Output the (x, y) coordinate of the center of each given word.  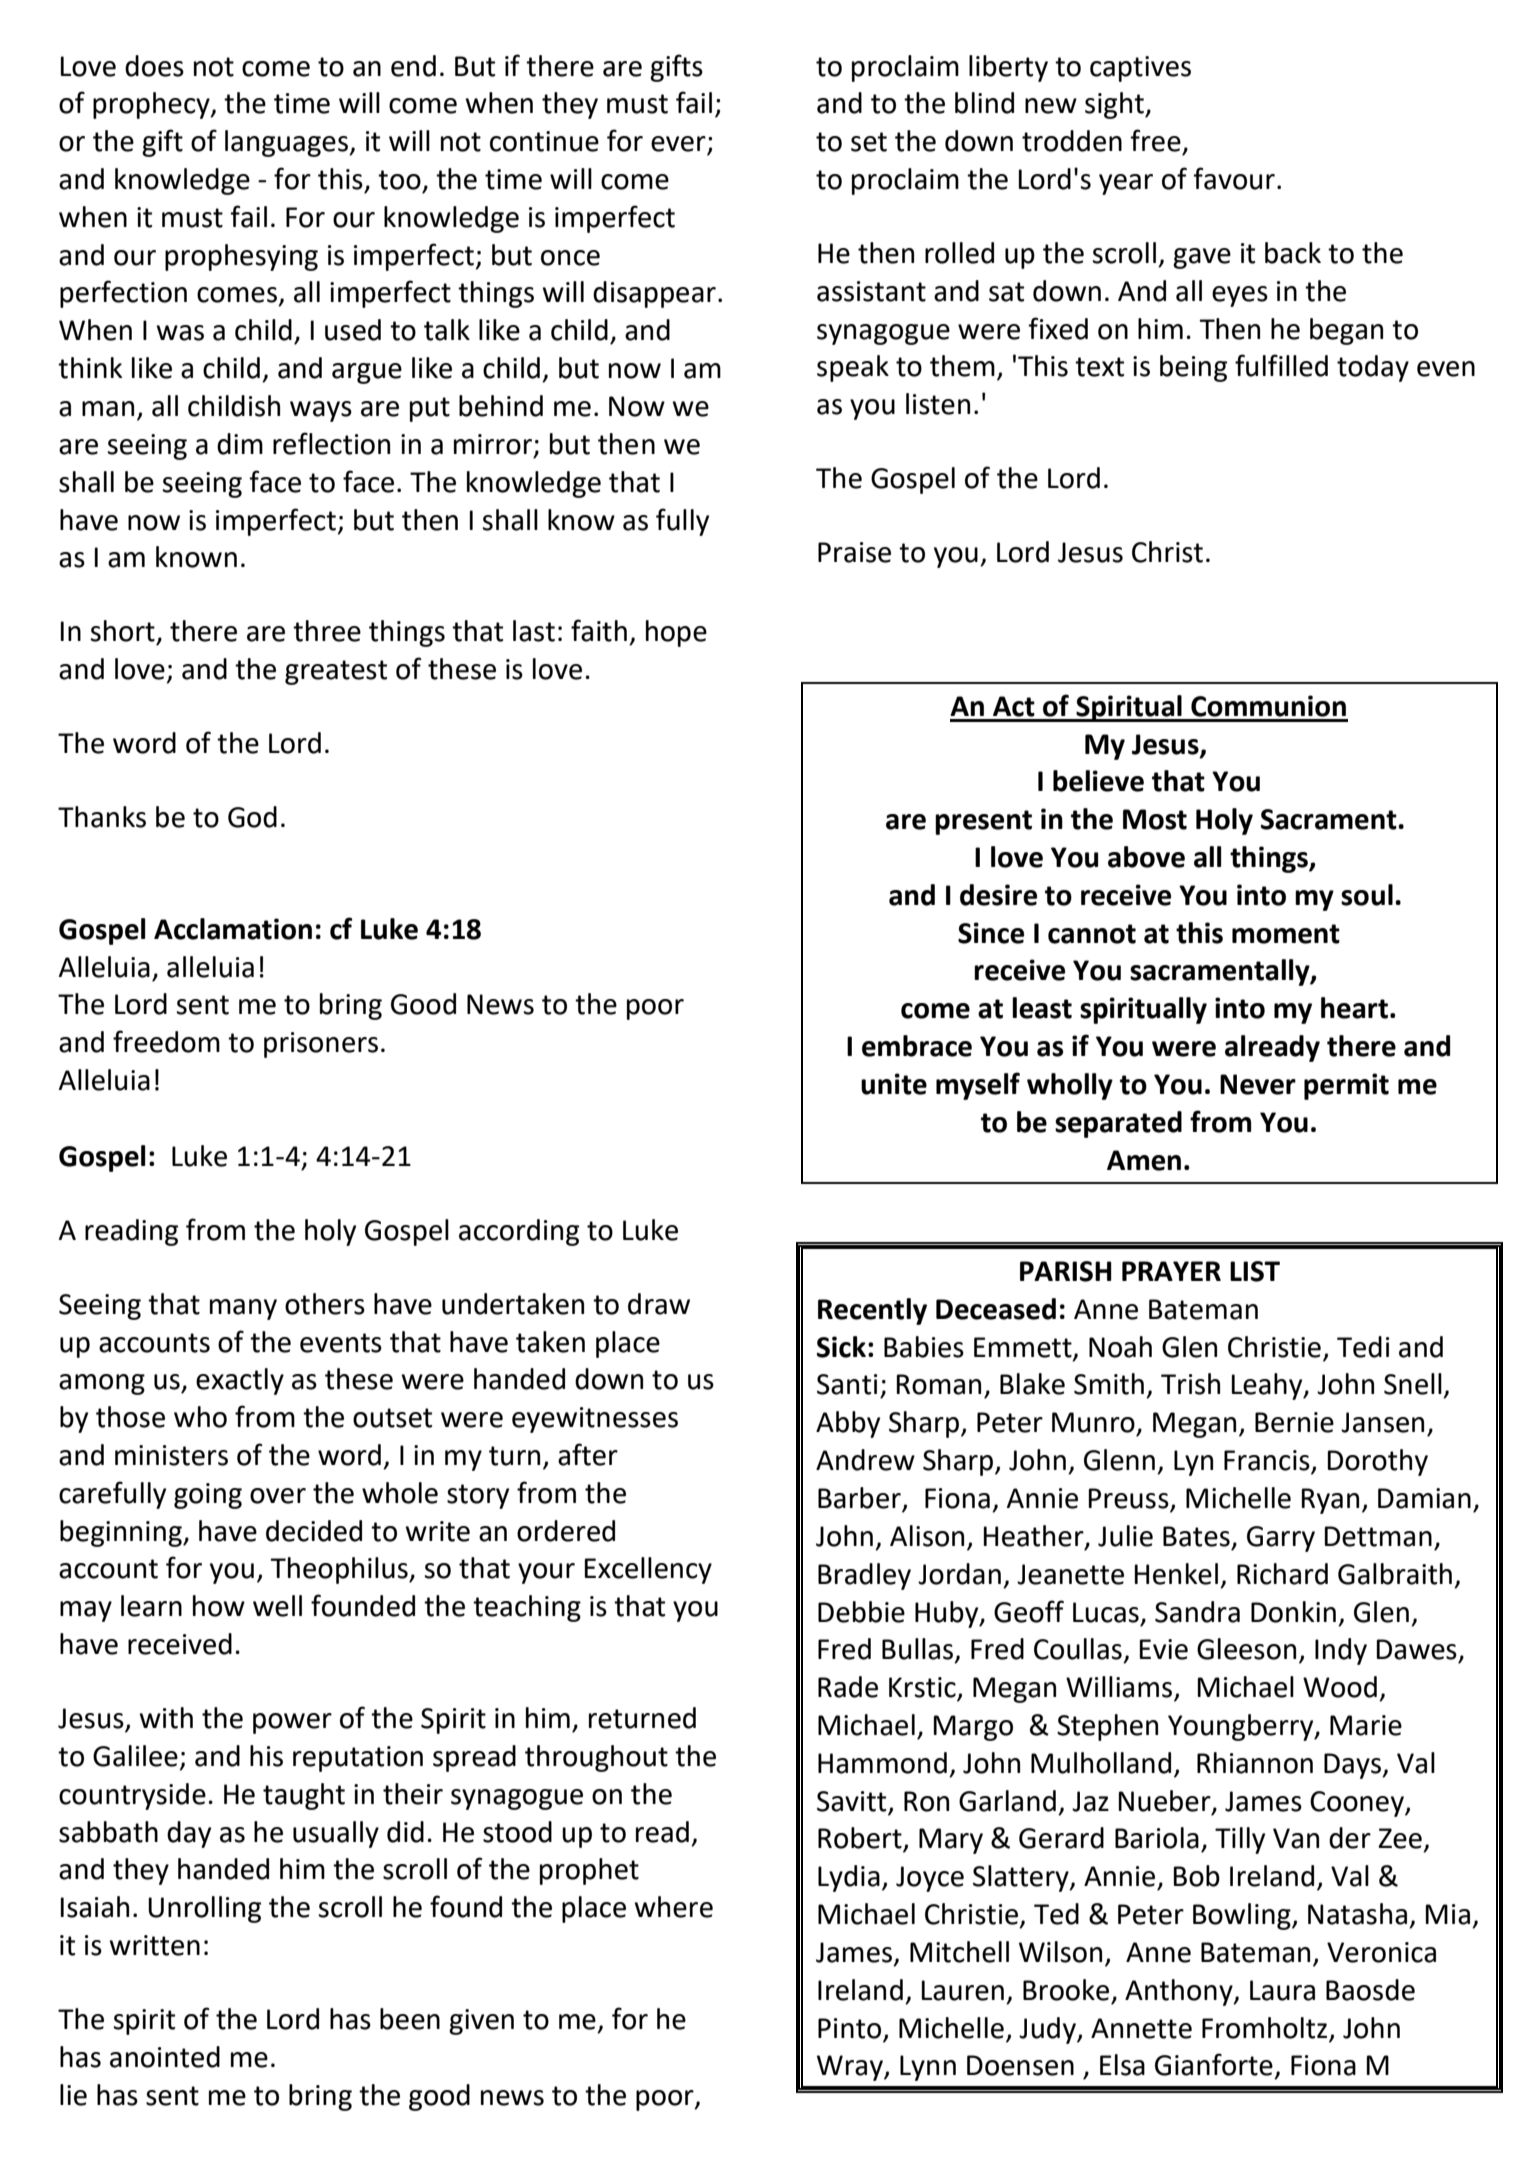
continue (544, 141)
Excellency (648, 1570)
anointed (165, 2057)
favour (1234, 178)
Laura (1282, 1990)
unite (894, 1084)
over (278, 1496)
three (327, 631)
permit (1346, 1086)
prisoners (321, 1045)
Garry (1281, 1539)
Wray (851, 2068)
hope (676, 633)
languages (287, 143)
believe (1098, 781)
